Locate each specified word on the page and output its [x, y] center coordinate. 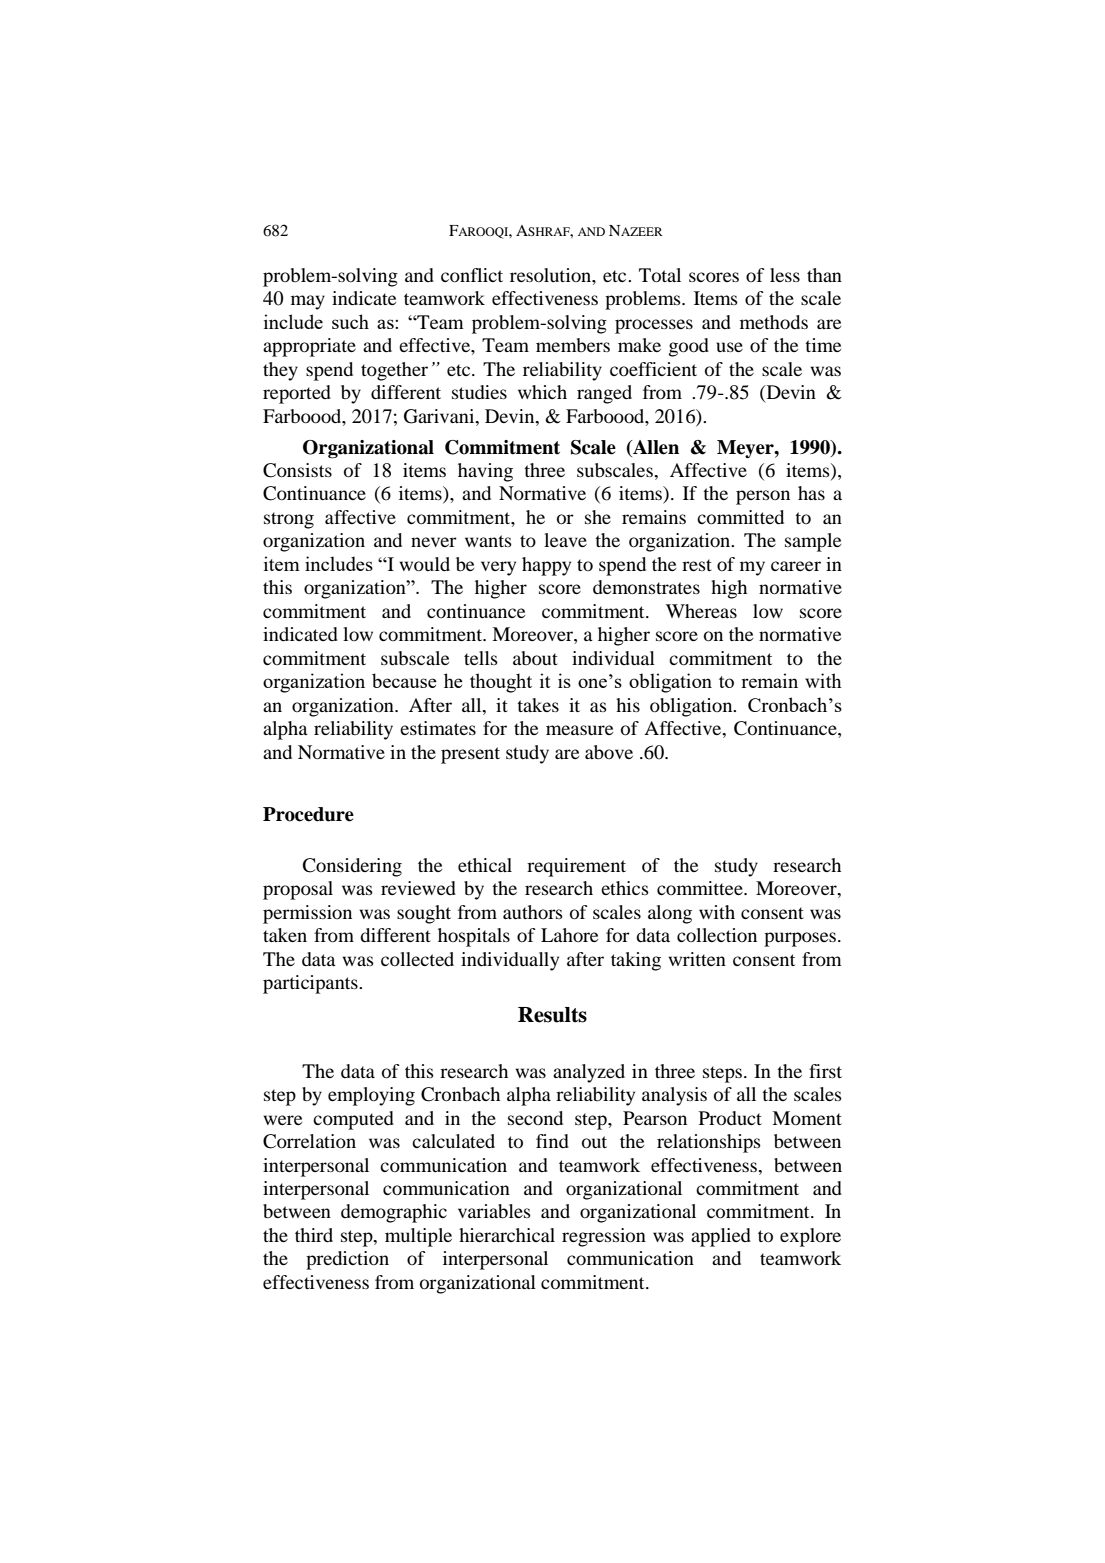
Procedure [308, 814]
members [573, 345]
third [314, 1235]
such [350, 321]
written [697, 959]
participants [311, 984]
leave [565, 540]
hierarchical [507, 1235]
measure [579, 730]
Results [552, 1015]
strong [289, 520]
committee [701, 888]
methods [774, 322]
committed [740, 517]
